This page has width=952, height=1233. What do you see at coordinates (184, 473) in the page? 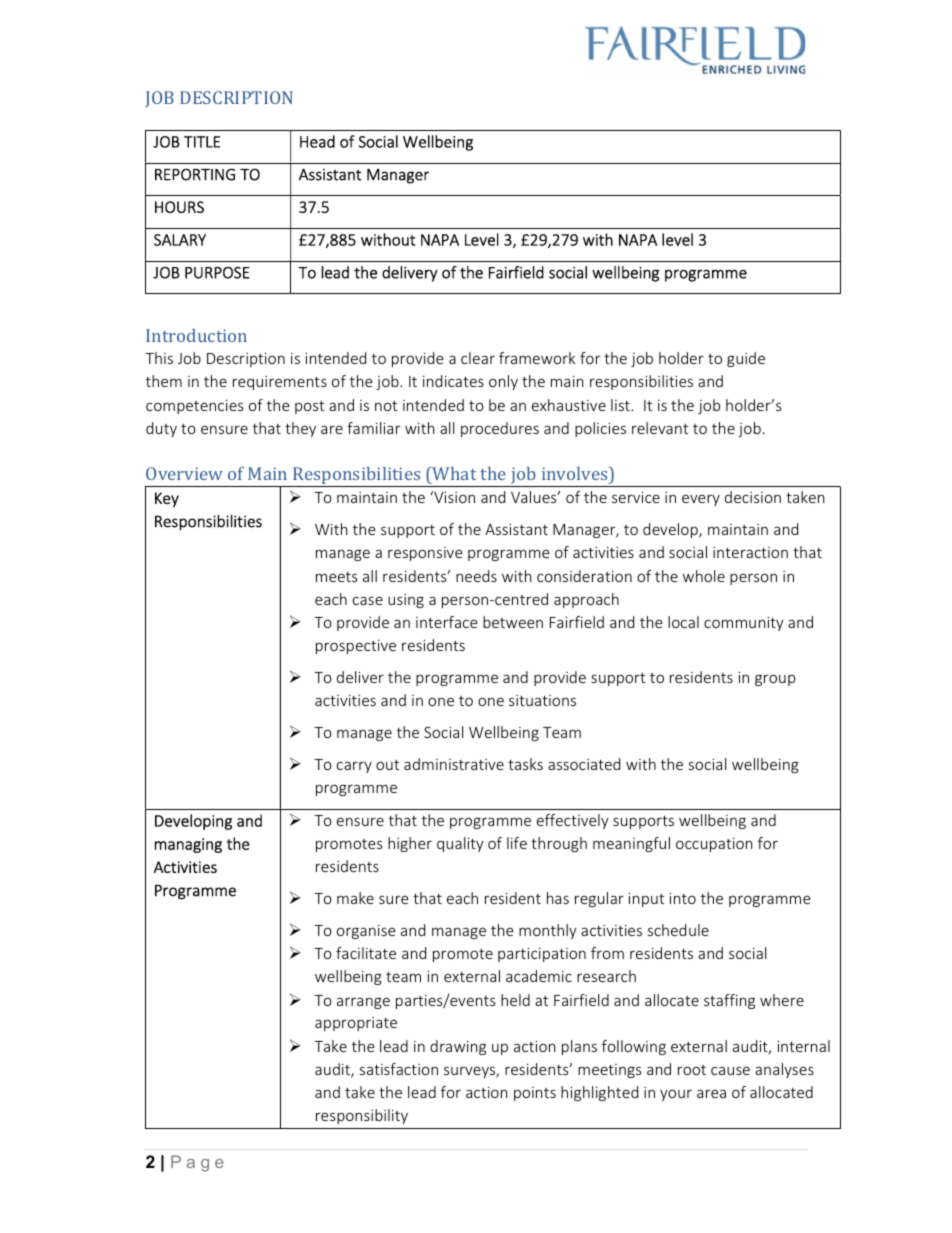
I see `Overview` at bounding box center [184, 473].
